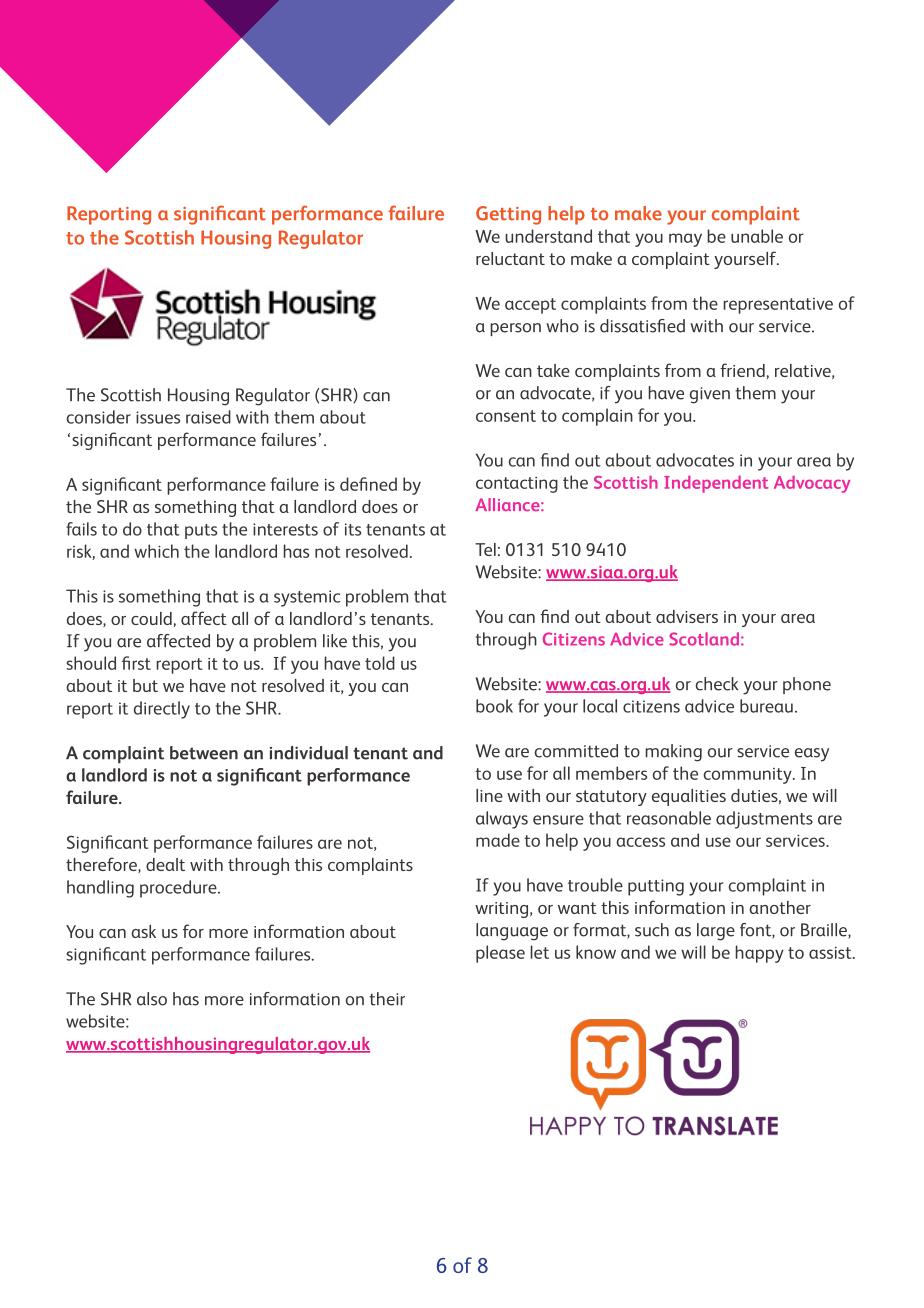  Describe the element at coordinates (510, 258) in the screenshot. I see `reluctant` at that location.
